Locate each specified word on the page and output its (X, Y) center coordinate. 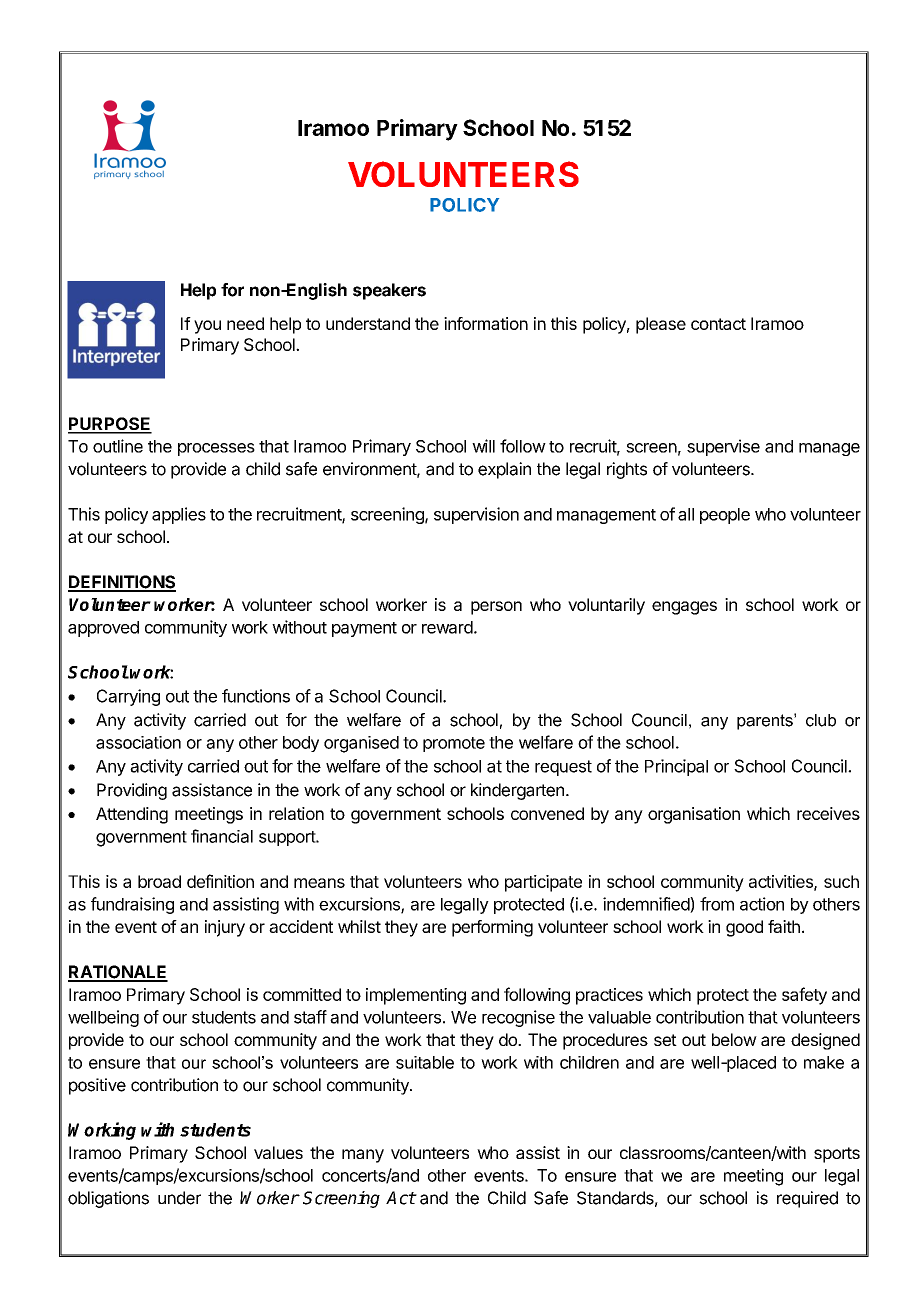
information (486, 323)
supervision (476, 515)
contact (718, 324)
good (744, 928)
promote (454, 744)
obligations (108, 1199)
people (725, 516)
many (363, 1156)
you (207, 327)
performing (492, 928)
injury (225, 928)
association (138, 742)
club (821, 720)
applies (179, 515)
